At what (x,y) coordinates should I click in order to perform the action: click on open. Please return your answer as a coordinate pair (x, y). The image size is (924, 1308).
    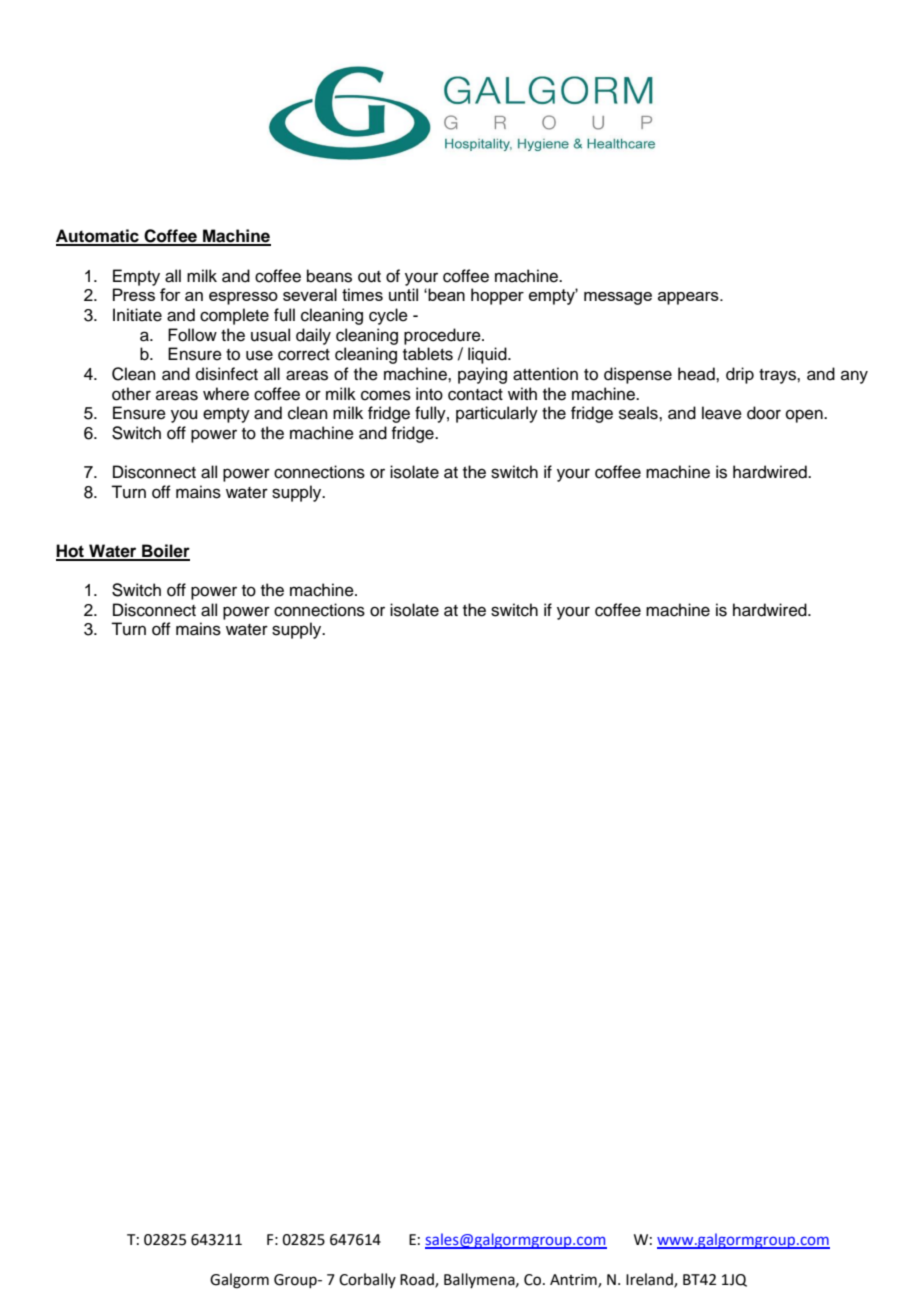
    Looking at the image, I should click on (805, 416).
